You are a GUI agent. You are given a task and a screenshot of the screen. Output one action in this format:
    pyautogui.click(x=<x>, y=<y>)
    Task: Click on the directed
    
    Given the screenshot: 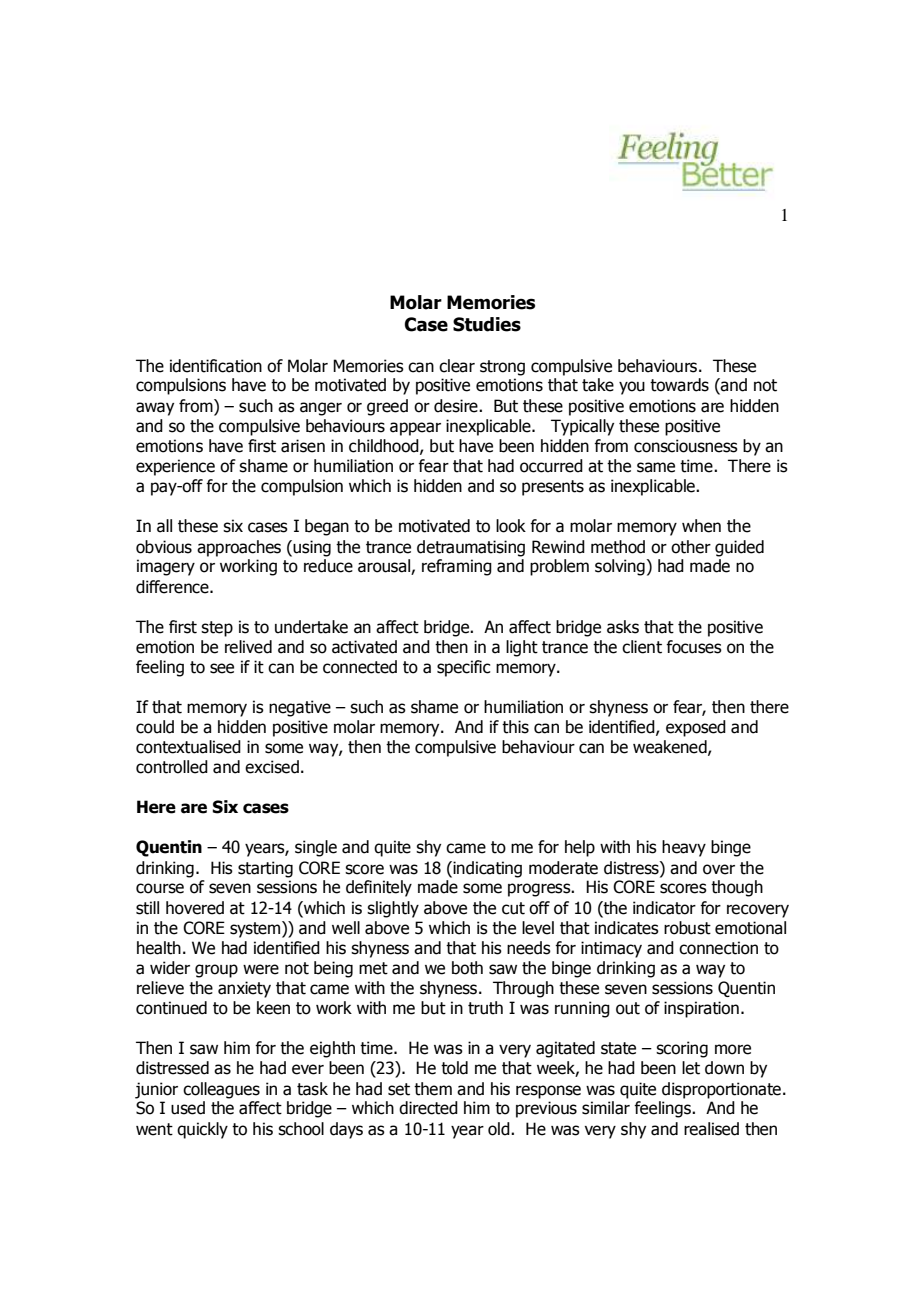 What is the action you would take?
    pyautogui.click(x=428, y=1108)
